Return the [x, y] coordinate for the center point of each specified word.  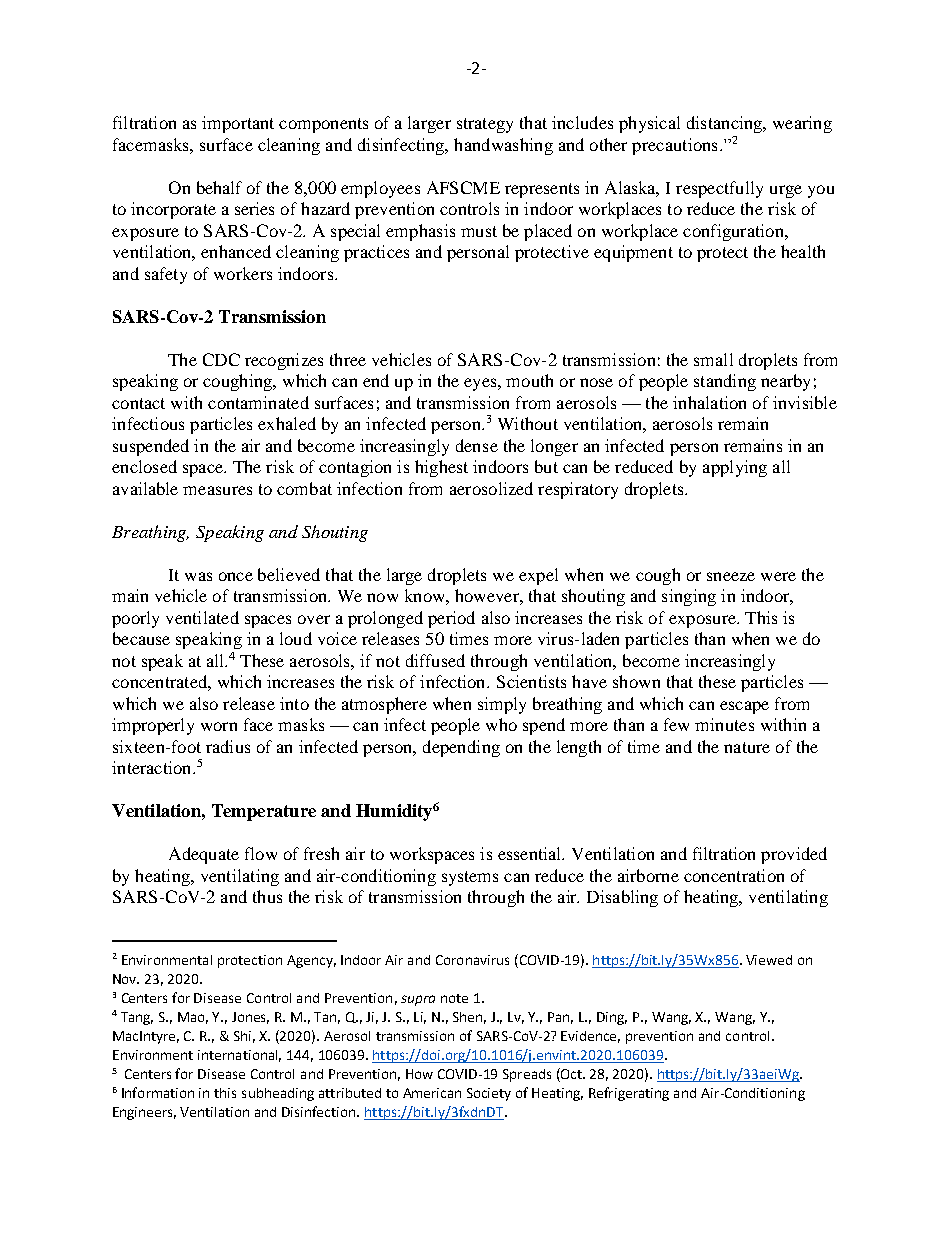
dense [477, 445]
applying [735, 468]
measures [217, 490]
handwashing [503, 146]
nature [747, 747]
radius [228, 746]
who [501, 724]
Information [158, 1092]
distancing [725, 124]
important [238, 124]
